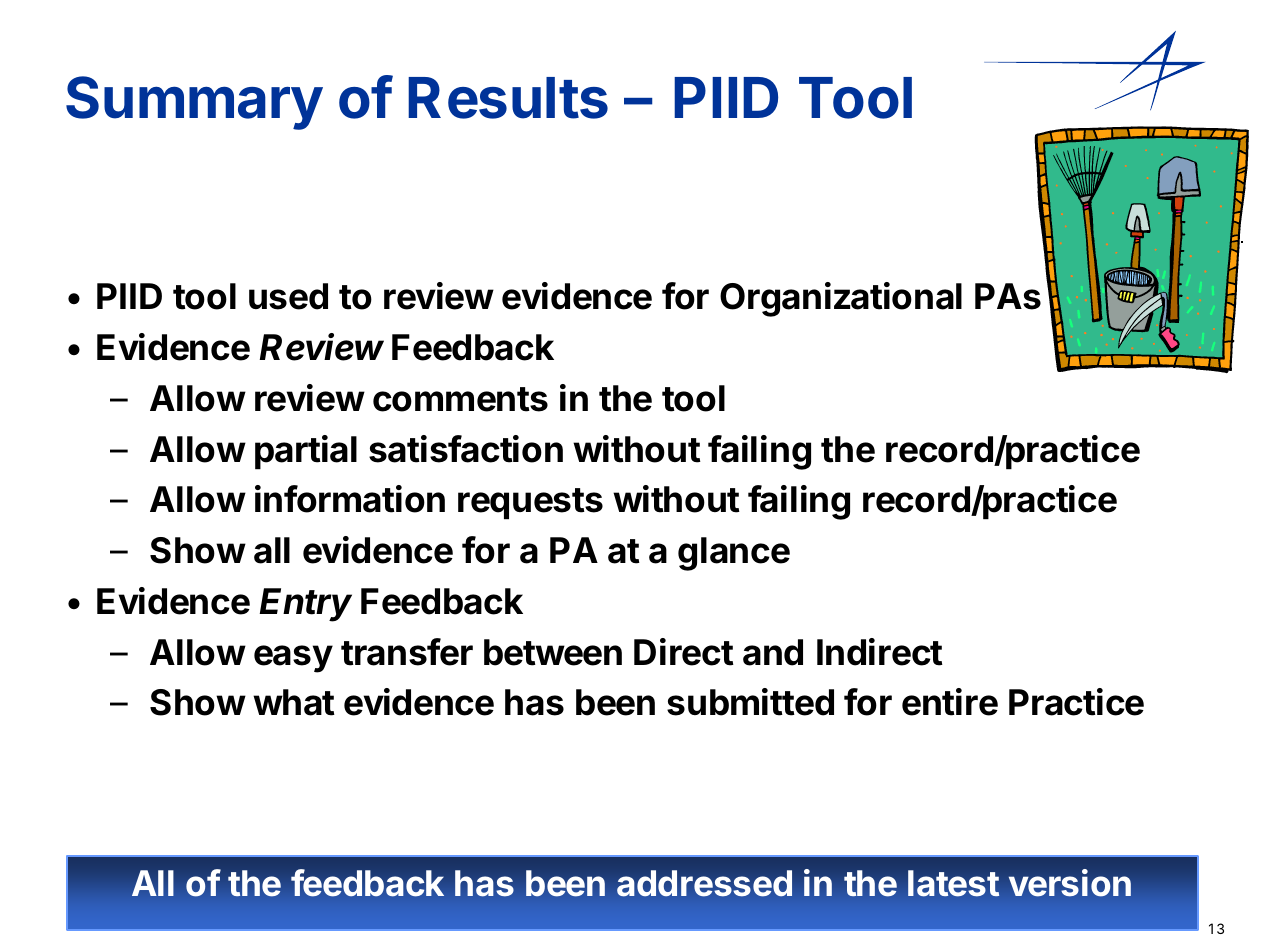  Describe the element at coordinates (288, 296) in the document. I see `used` at that location.
